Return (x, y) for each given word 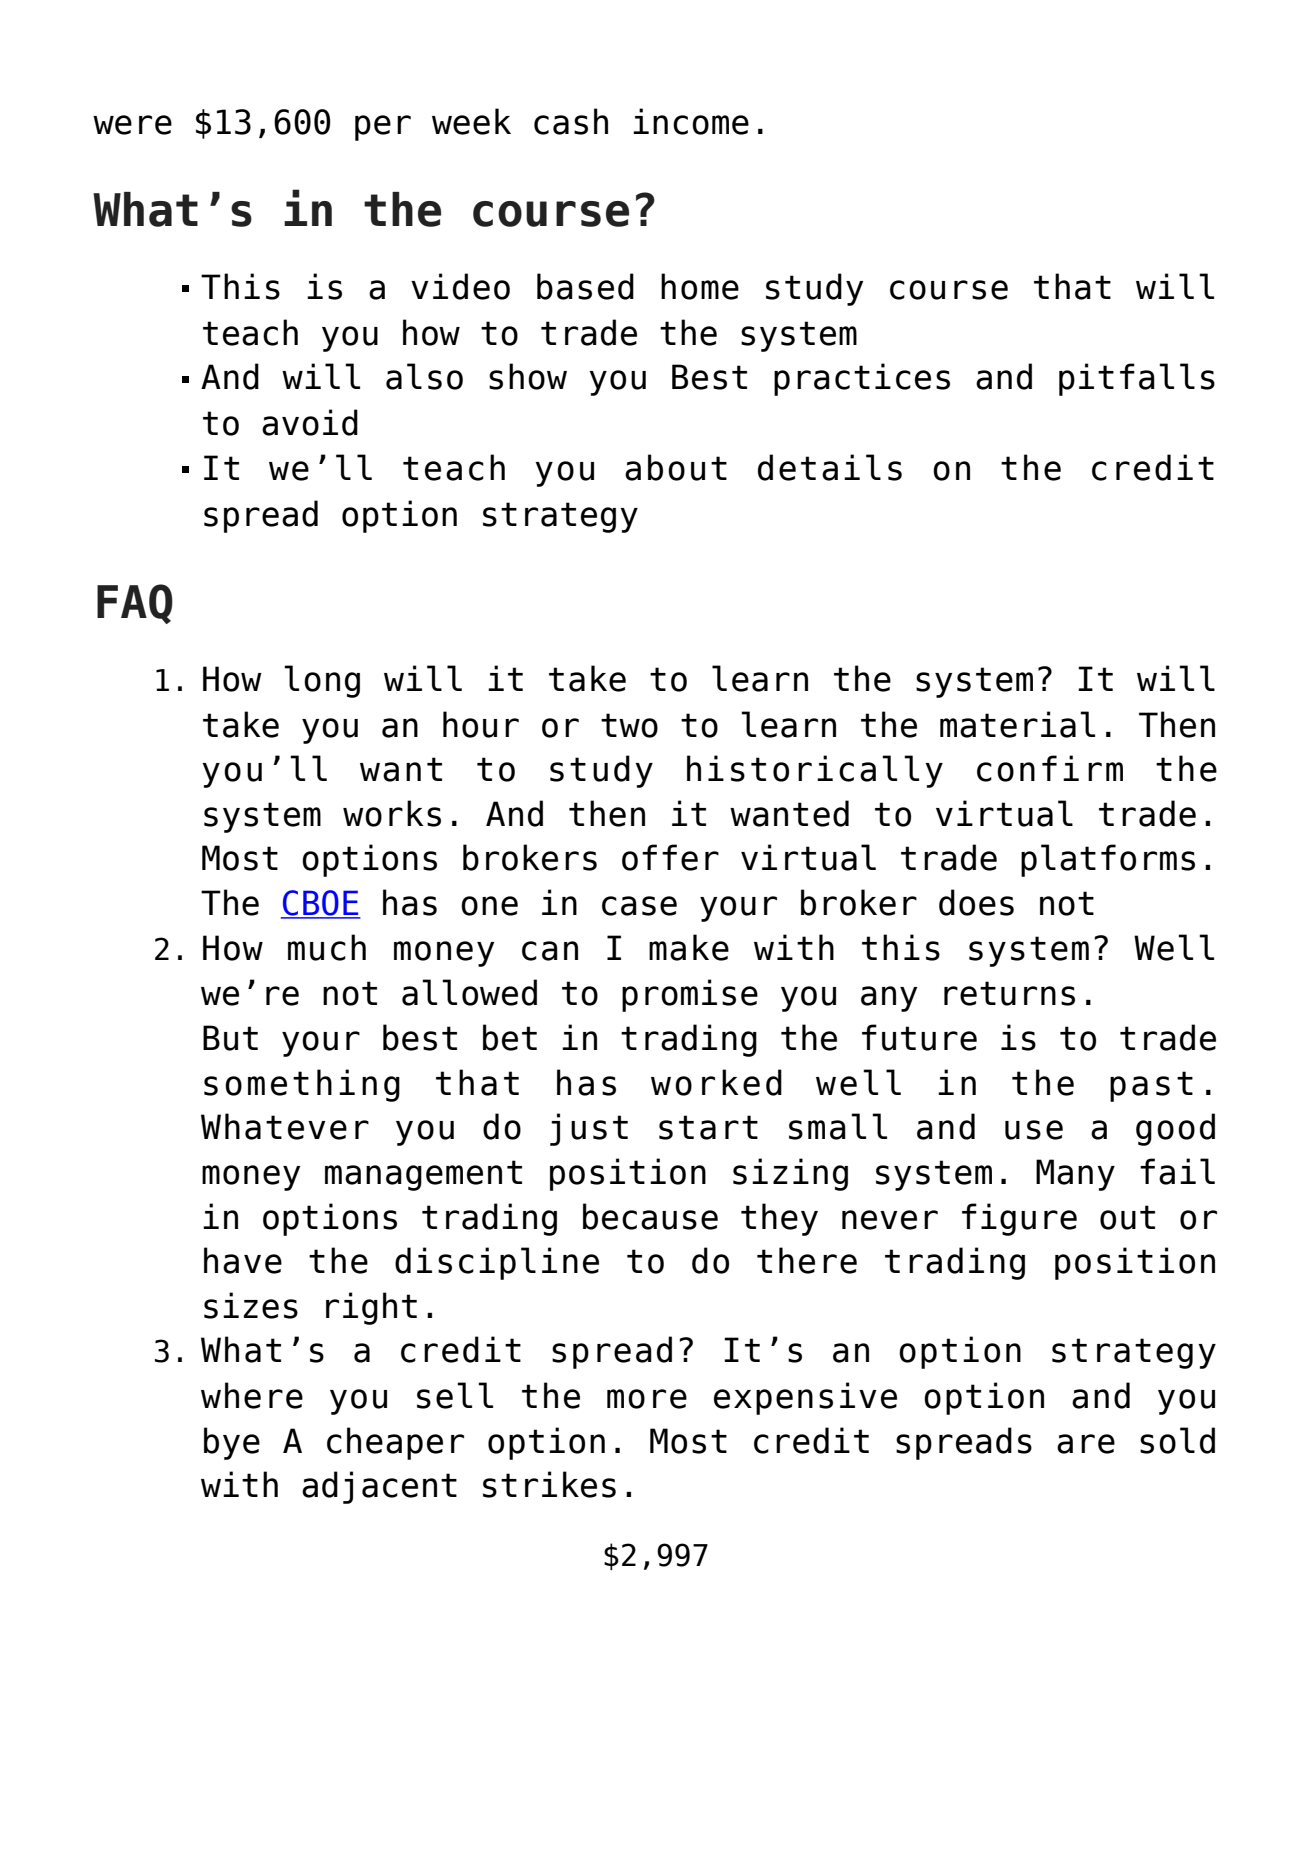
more (647, 1399)
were (132, 125)
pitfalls (1137, 379)
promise (690, 995)
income (691, 121)
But (230, 1038)
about (676, 467)
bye (232, 1443)
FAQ (135, 604)
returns (1009, 993)
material (1017, 724)
